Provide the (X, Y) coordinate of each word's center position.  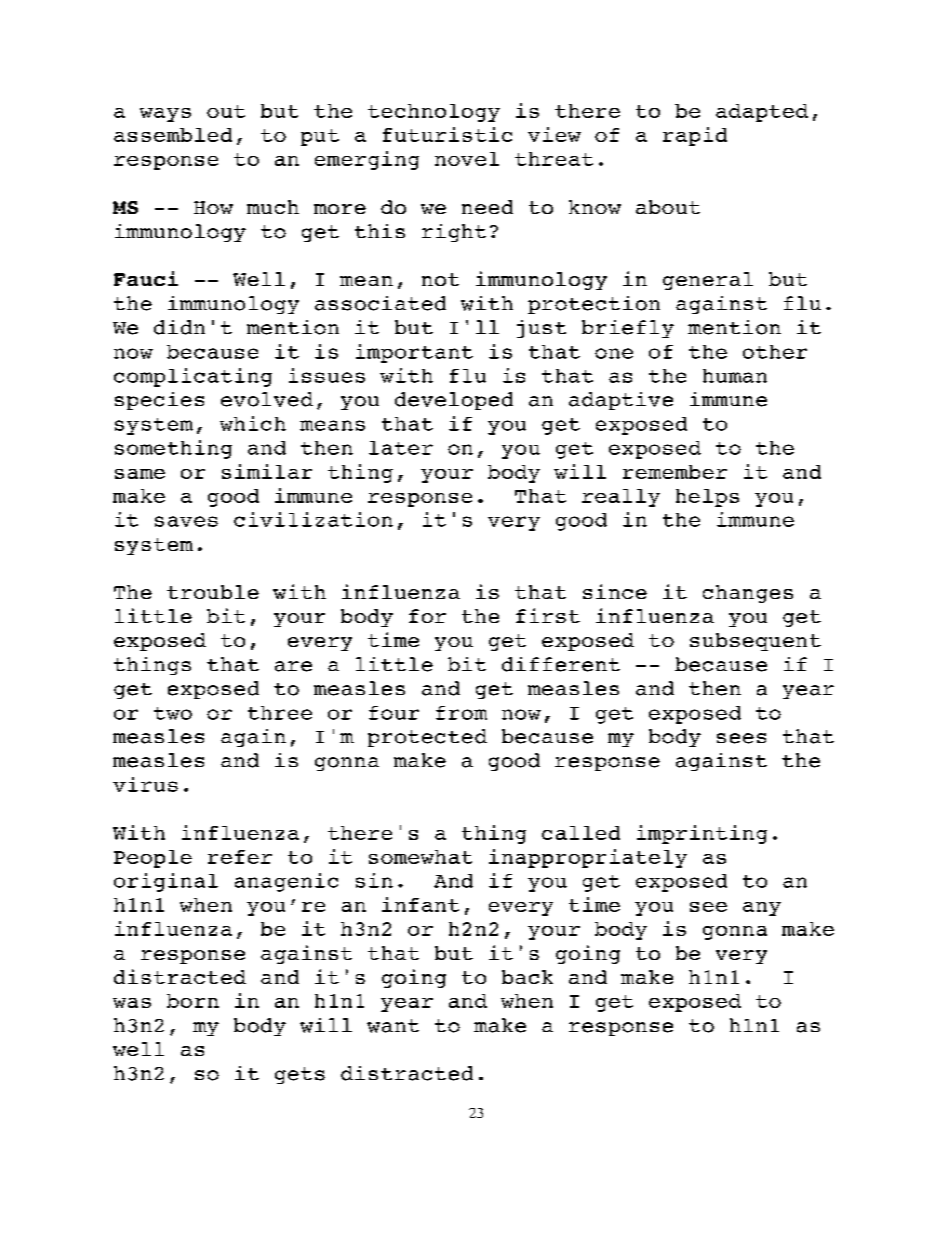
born (193, 1001)
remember (675, 472)
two (173, 713)
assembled (173, 135)
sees (741, 738)
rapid (695, 136)
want (393, 1026)
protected (427, 738)
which (253, 423)
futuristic (447, 134)
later (401, 448)
